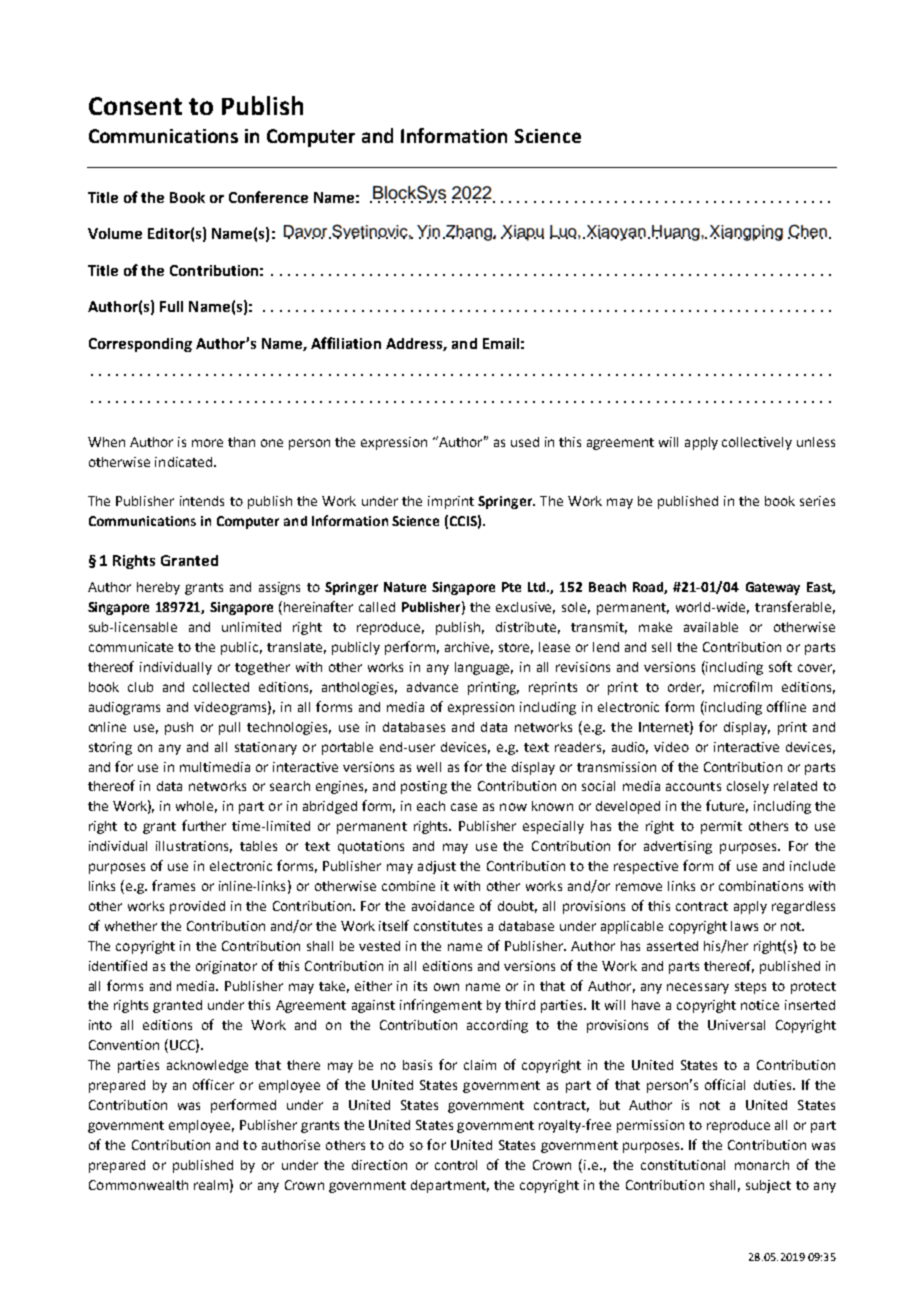 The width and height of the screenshot is (924, 1308). Describe the element at coordinates (817, 501) in the screenshot. I see `series` at that location.
